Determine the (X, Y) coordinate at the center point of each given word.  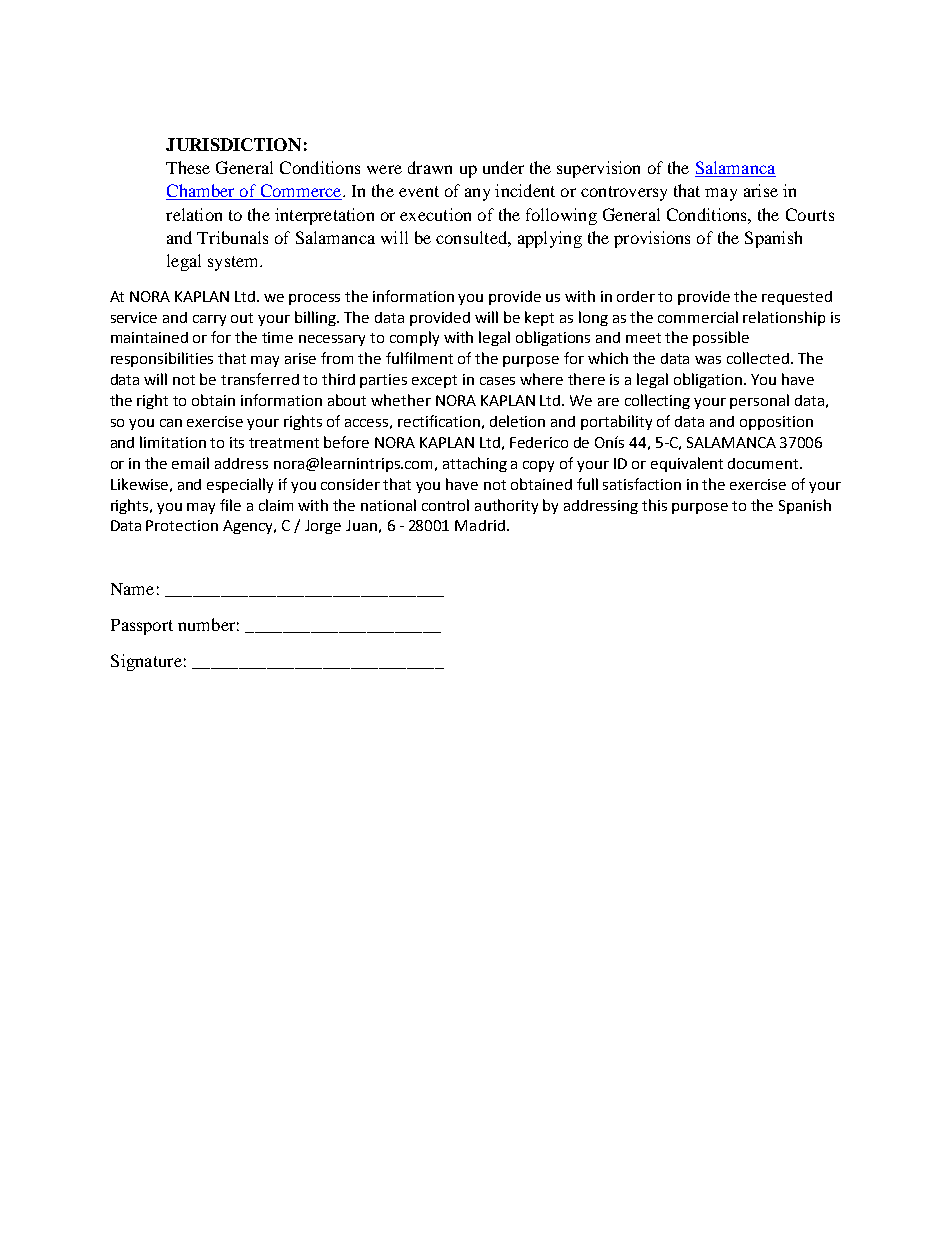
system (234, 263)
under (503, 167)
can (171, 423)
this (654, 505)
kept (539, 318)
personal (759, 401)
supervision (598, 169)
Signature (146, 662)
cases (497, 381)
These (188, 167)
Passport (142, 627)
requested (797, 298)
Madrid (480, 525)
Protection (182, 525)
